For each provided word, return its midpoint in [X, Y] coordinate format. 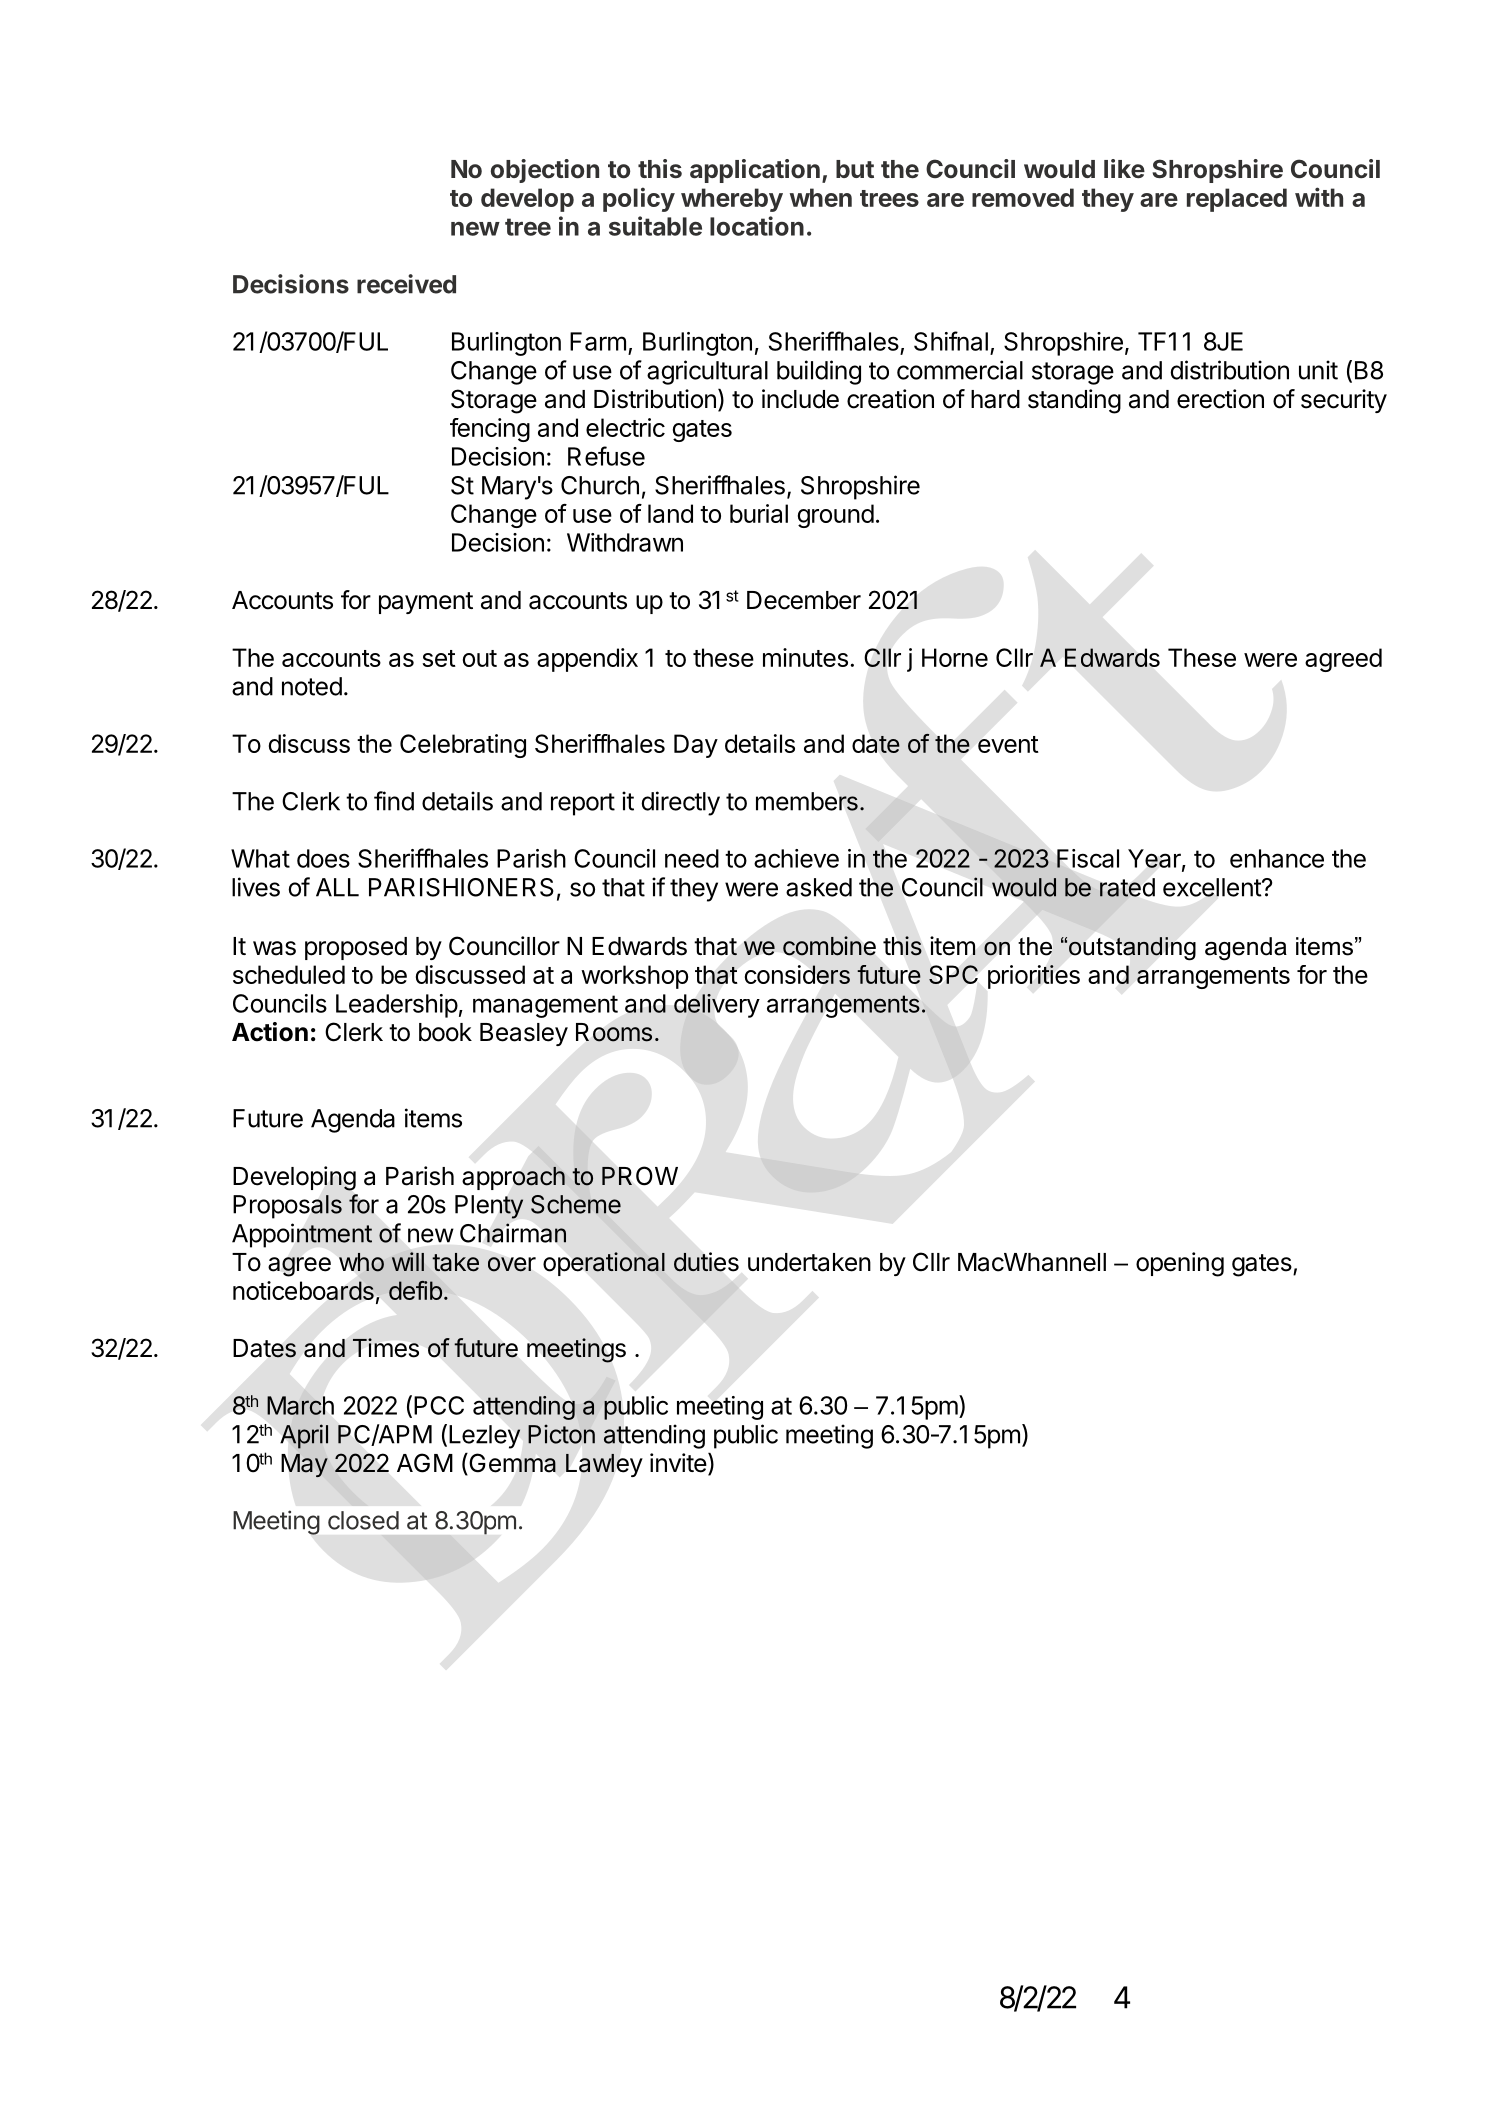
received [406, 284]
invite [678, 1463]
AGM [425, 1463]
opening [1180, 1264]
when [821, 197]
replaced [1237, 200]
